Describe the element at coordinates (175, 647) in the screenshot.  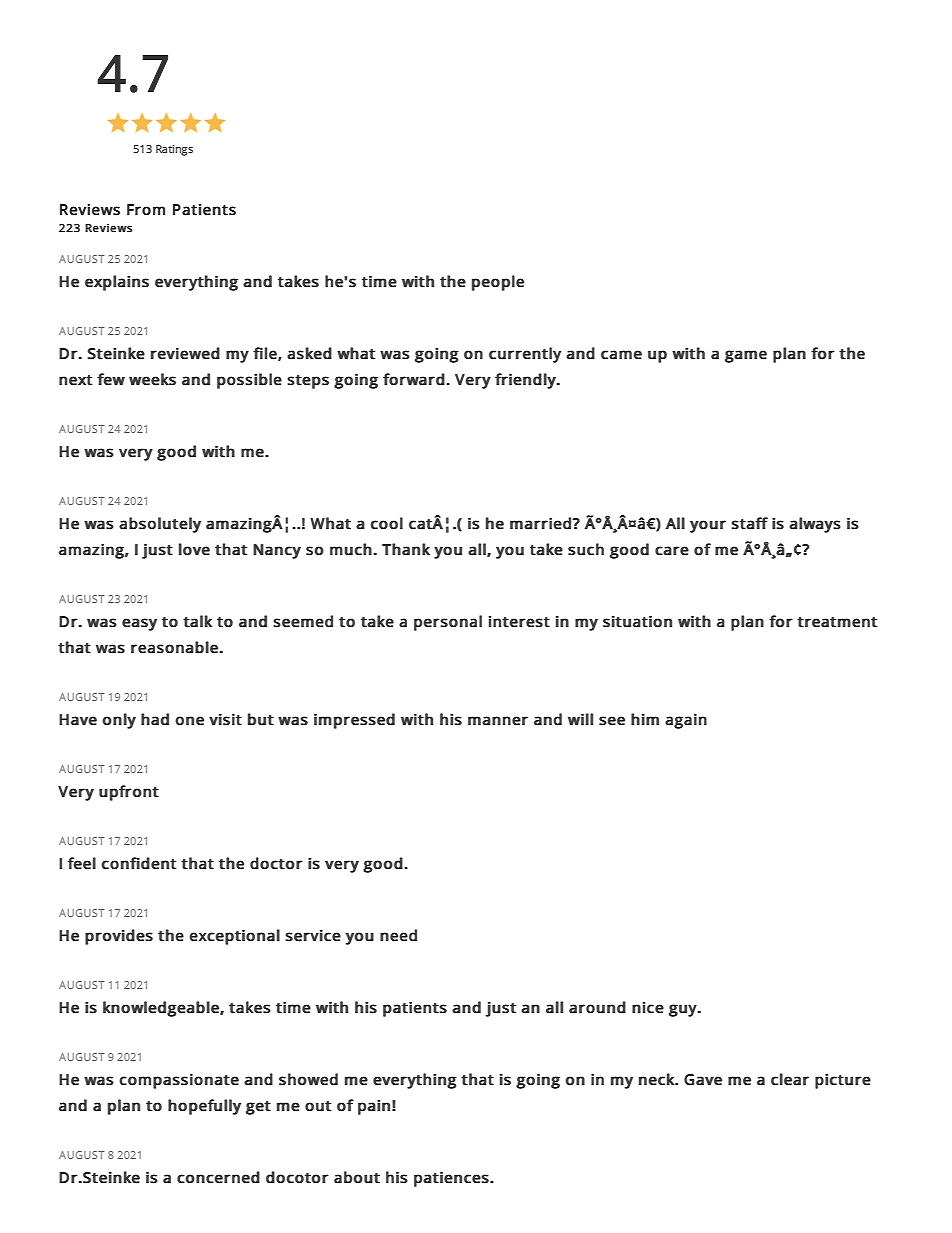
I see `reasonable` at that location.
